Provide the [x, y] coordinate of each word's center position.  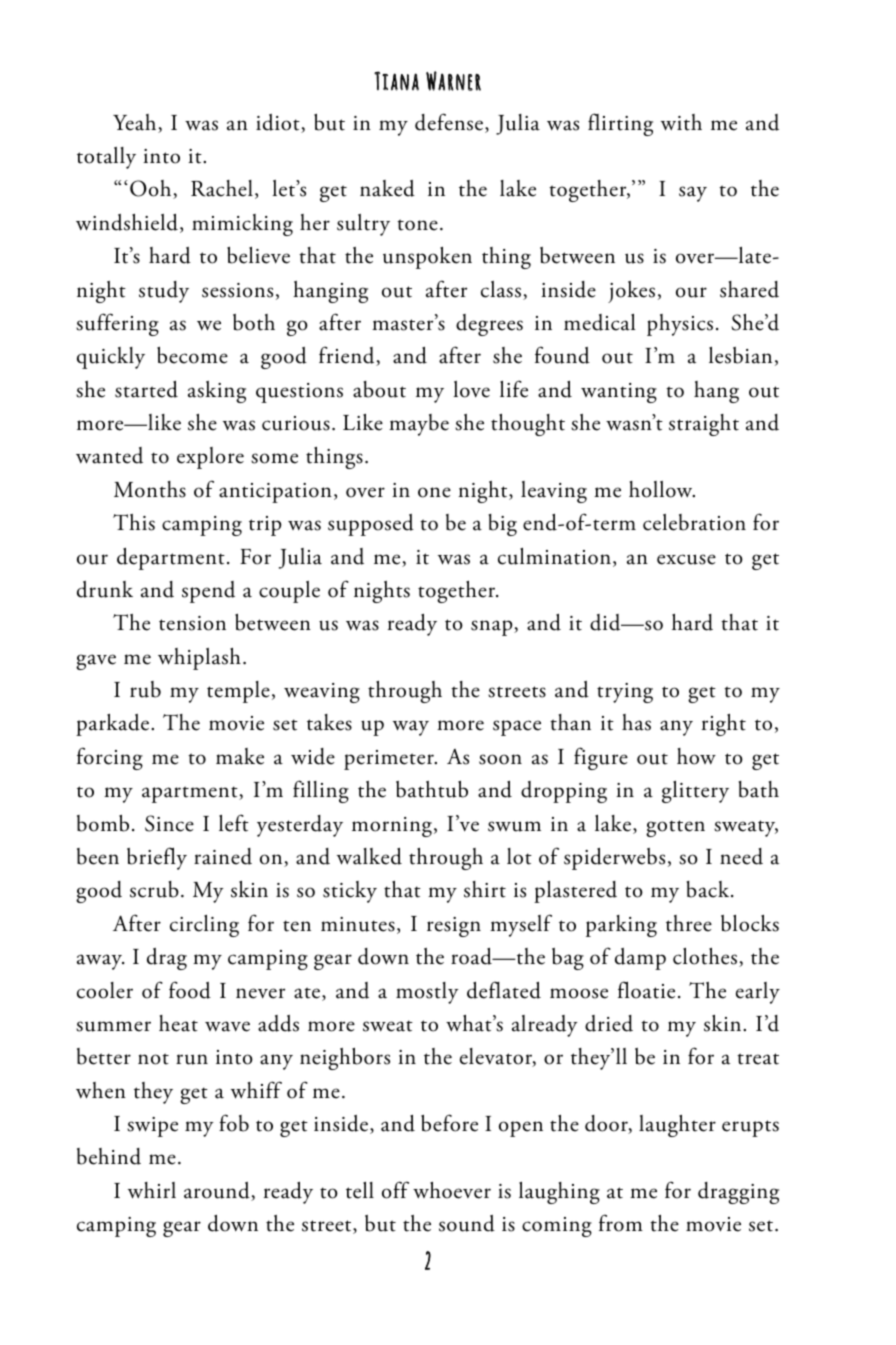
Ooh [152, 189]
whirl [152, 1190]
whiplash [199, 659]
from [621, 1223]
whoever [452, 1190]
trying [625, 693]
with [681, 122]
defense [450, 123]
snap [493, 628]
